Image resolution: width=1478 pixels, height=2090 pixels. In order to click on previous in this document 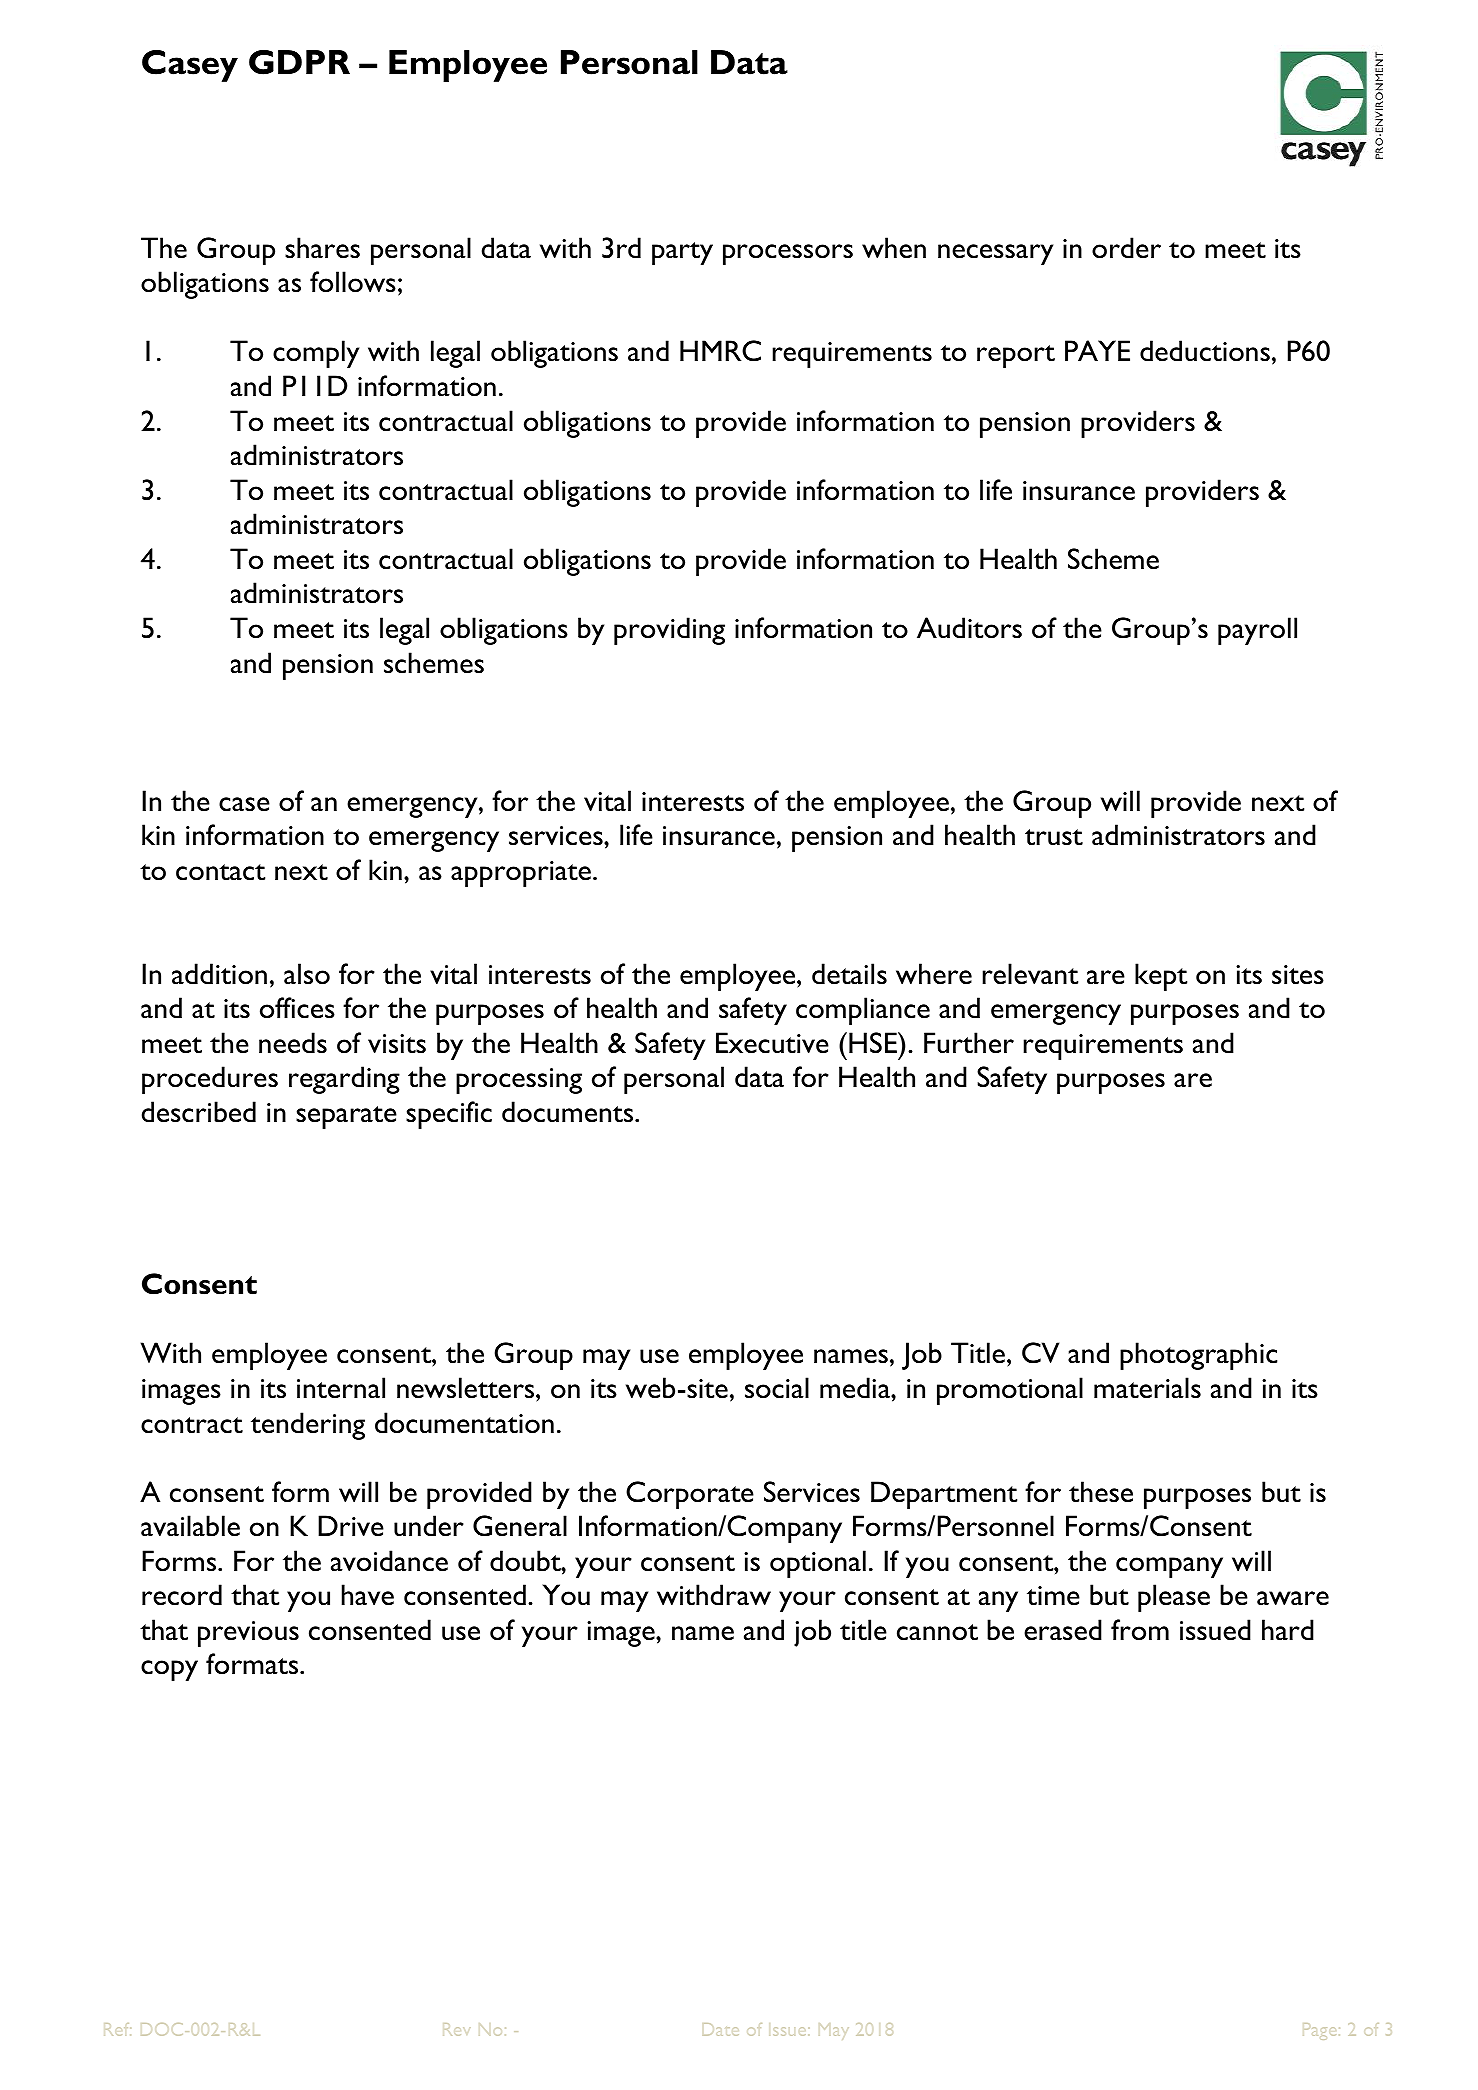, I will do `click(248, 1634)`.
